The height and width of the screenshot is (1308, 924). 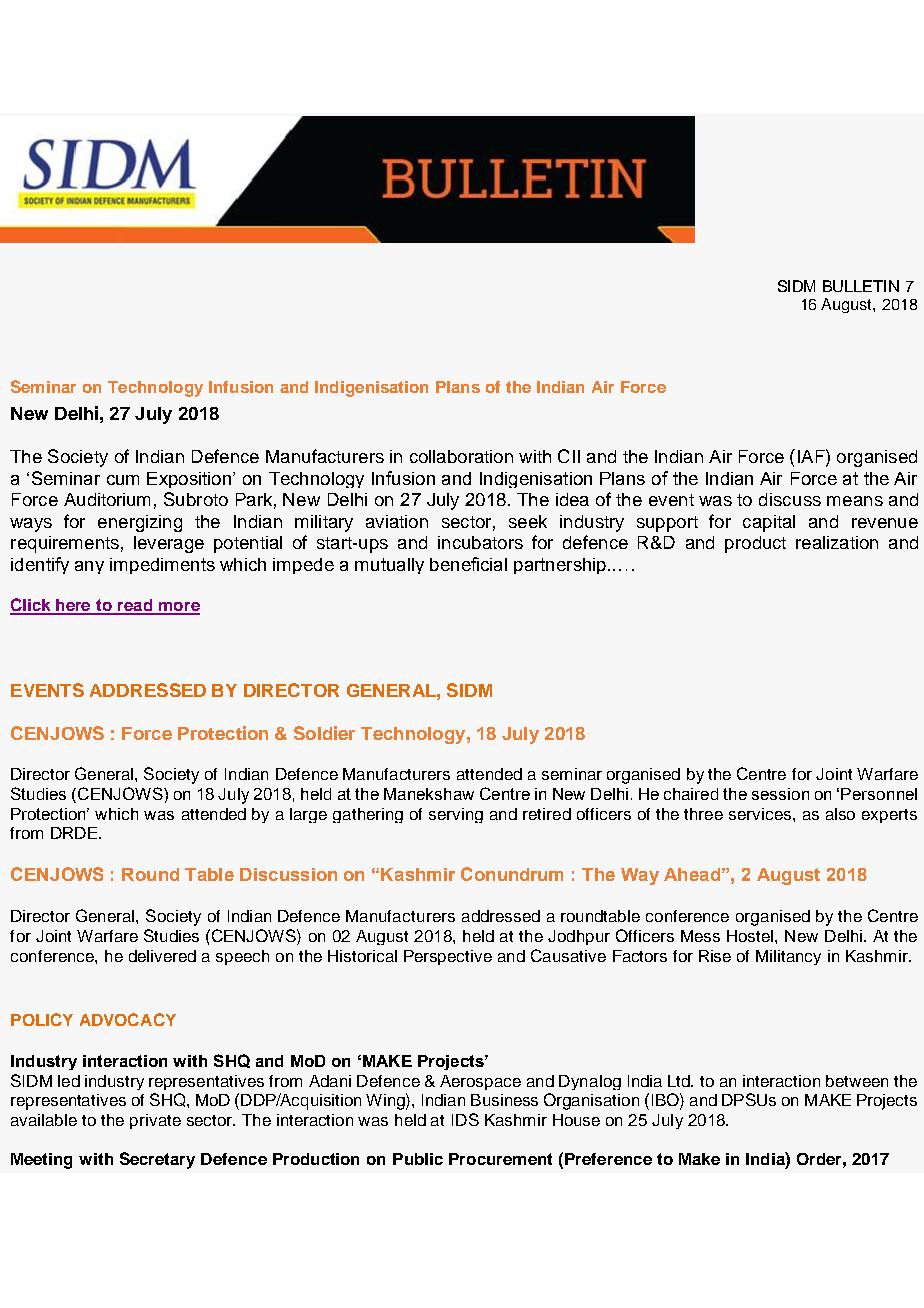 I want to click on beneficial, so click(x=468, y=564).
